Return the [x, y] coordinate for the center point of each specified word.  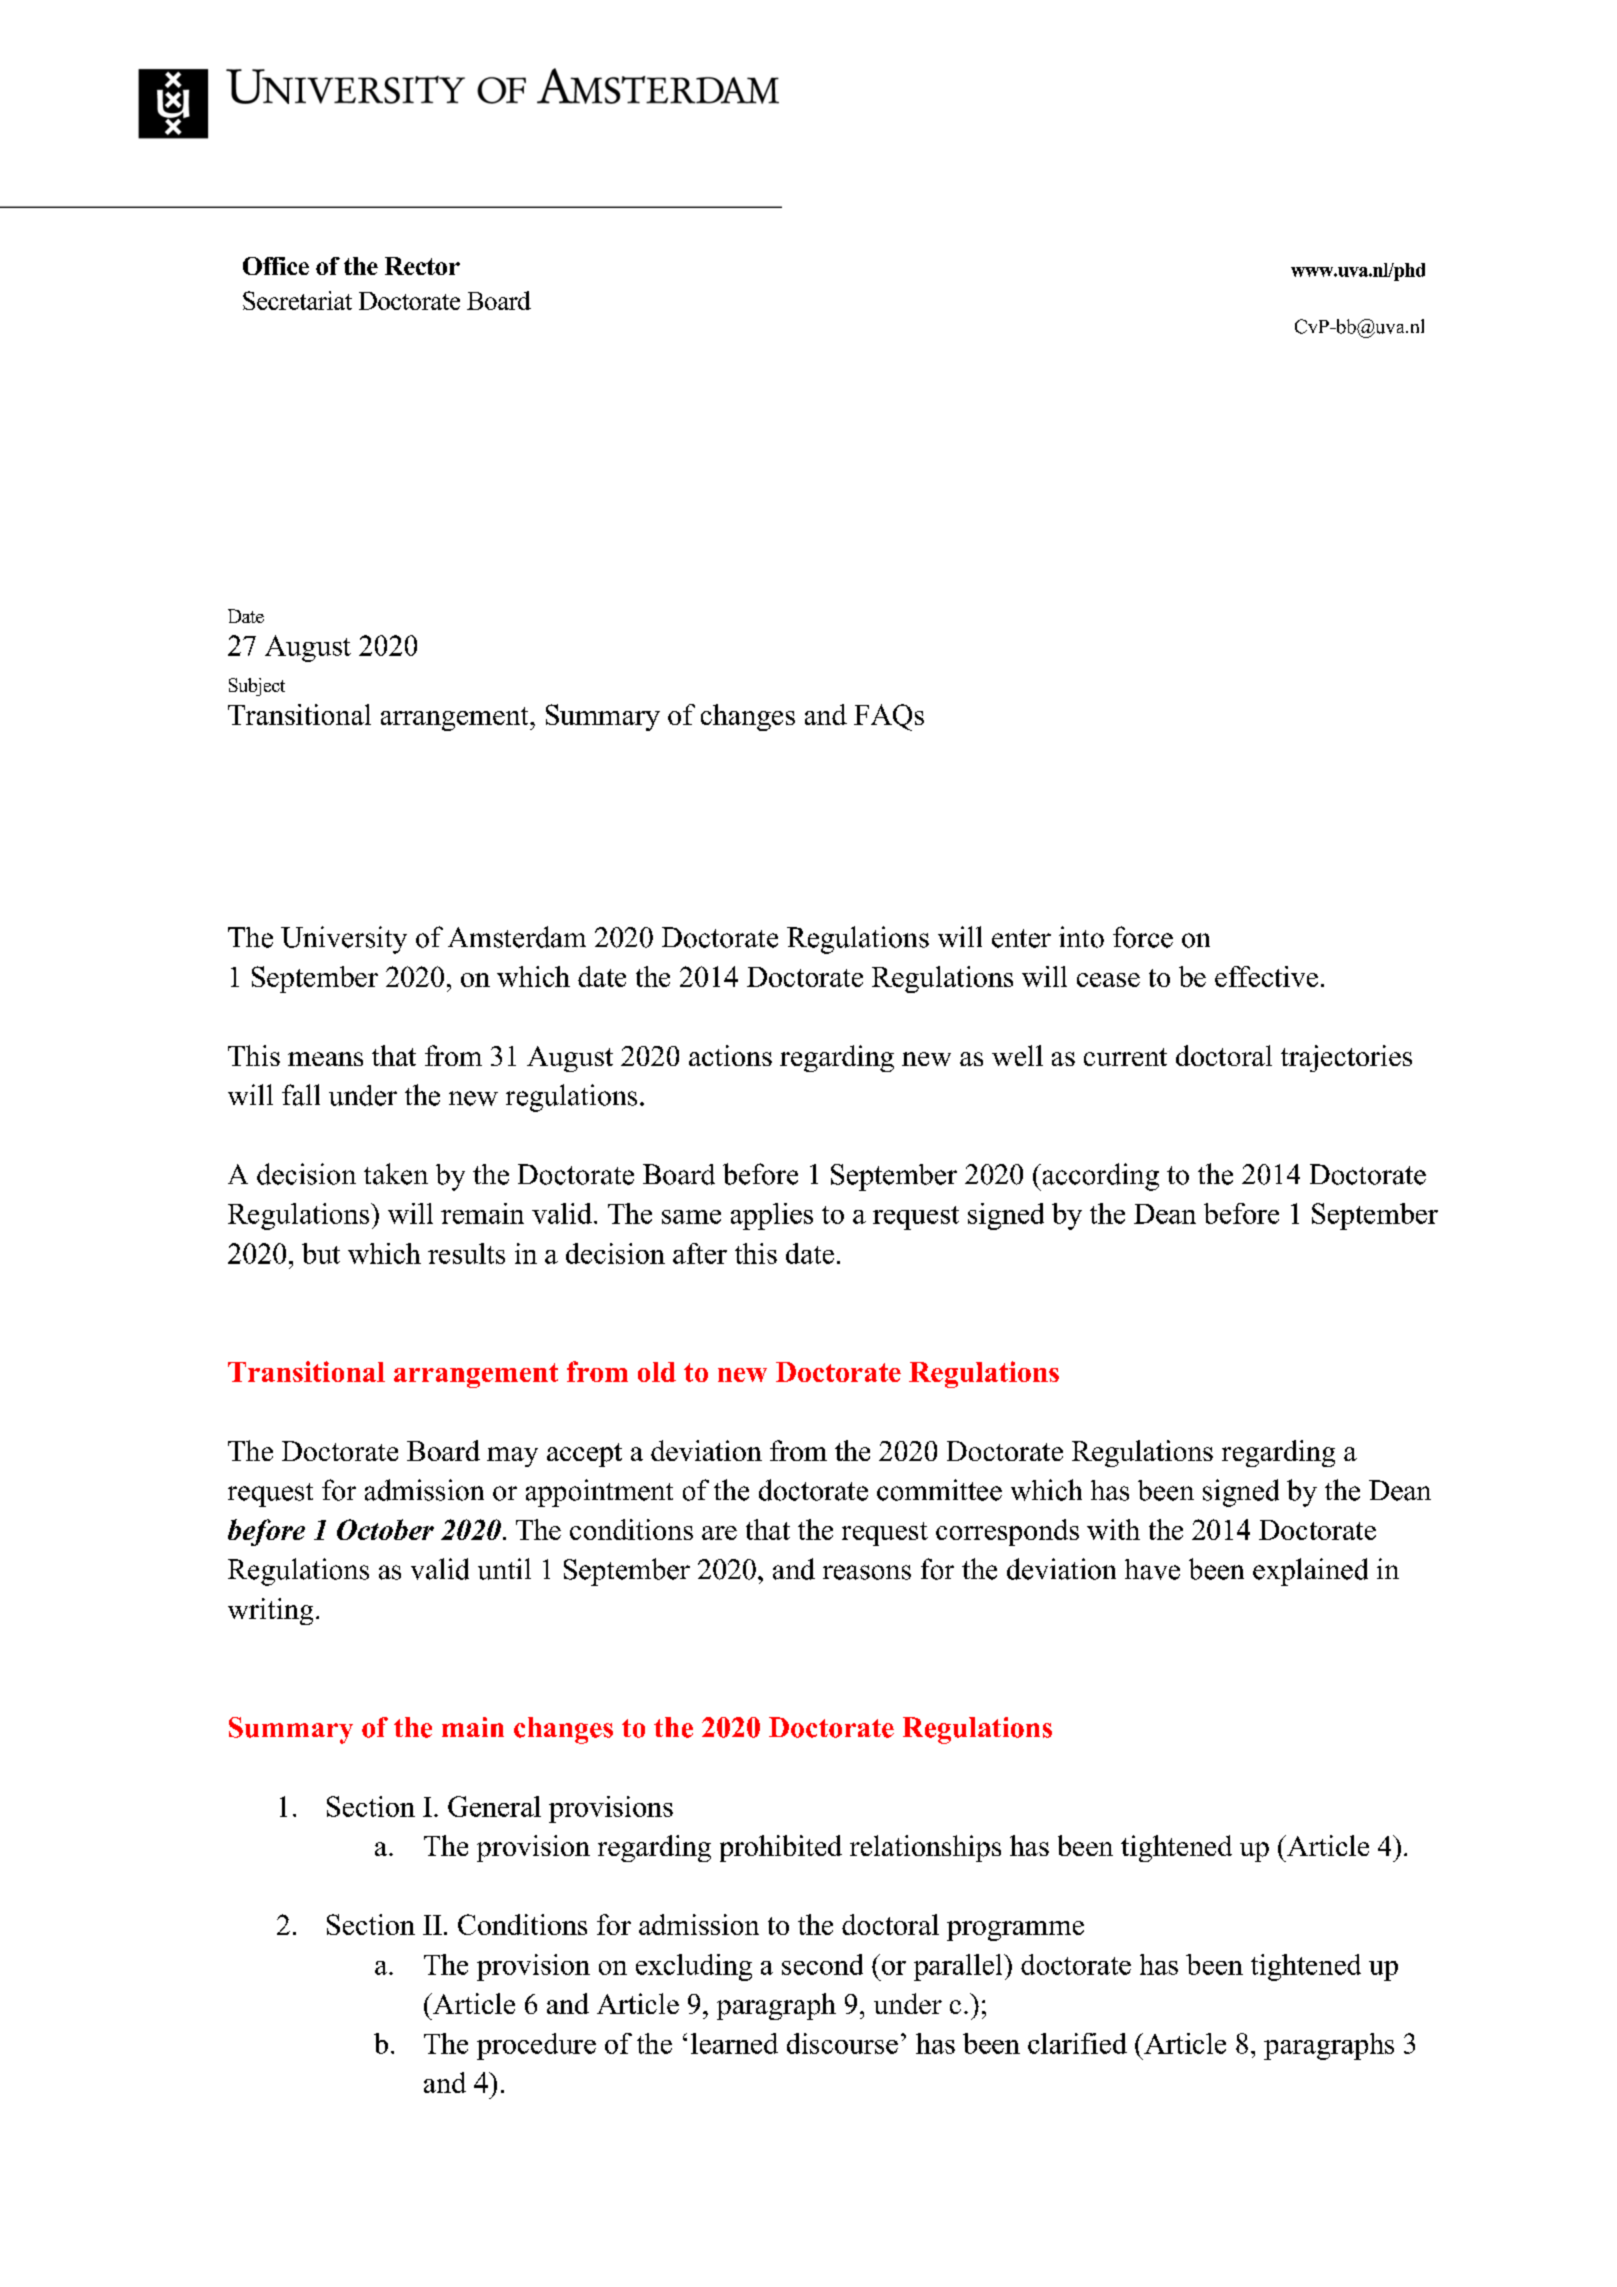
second [822, 1964]
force [1143, 937]
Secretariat [297, 300]
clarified [1077, 2043]
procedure [536, 2046]
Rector [422, 266]
